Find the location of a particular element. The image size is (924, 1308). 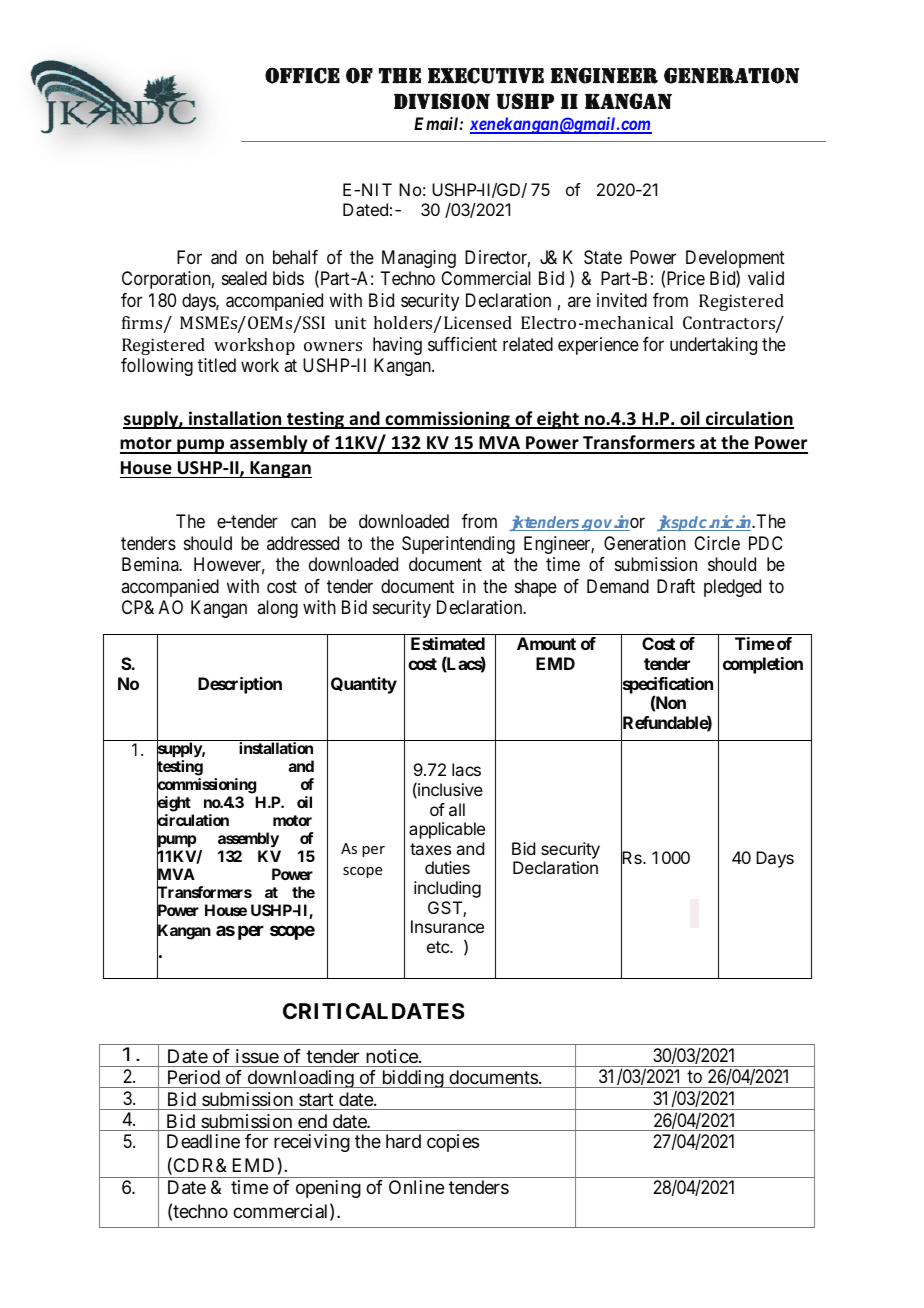

specification is located at coordinates (667, 686).
